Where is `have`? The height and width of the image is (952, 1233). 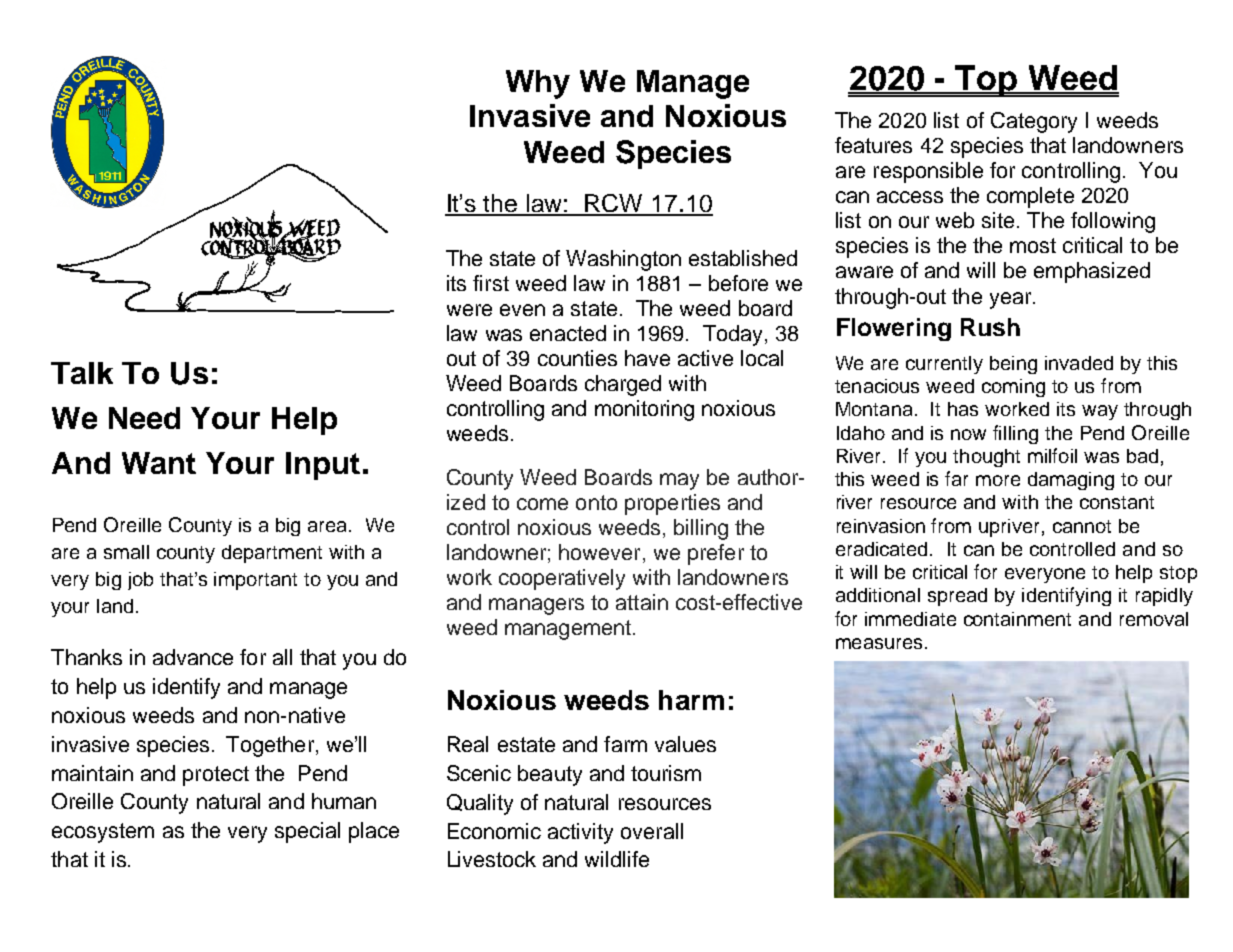 have is located at coordinates (647, 358).
